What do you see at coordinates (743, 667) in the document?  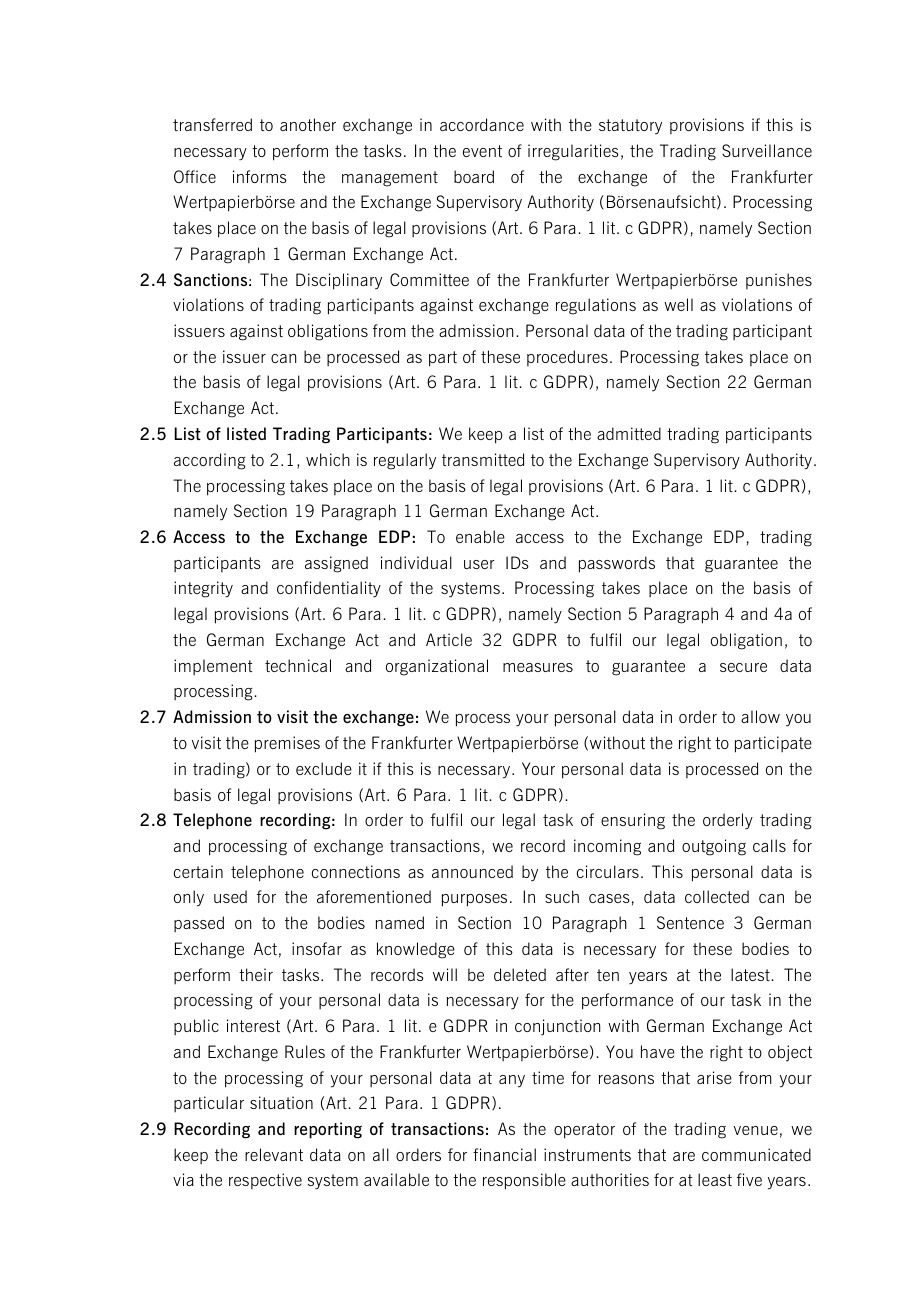 I see `secure` at bounding box center [743, 667].
